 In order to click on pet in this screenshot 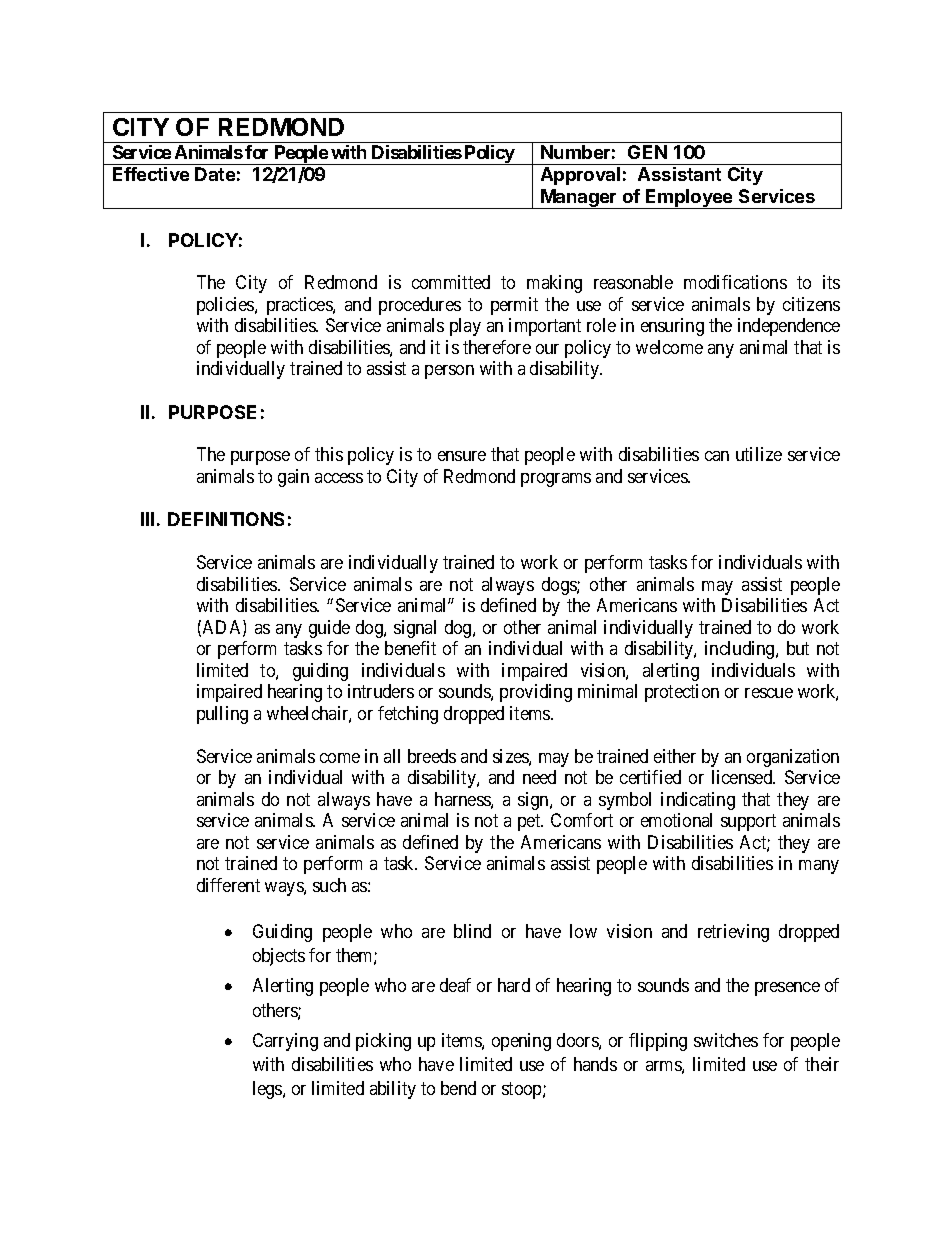, I will do `click(530, 823)`.
